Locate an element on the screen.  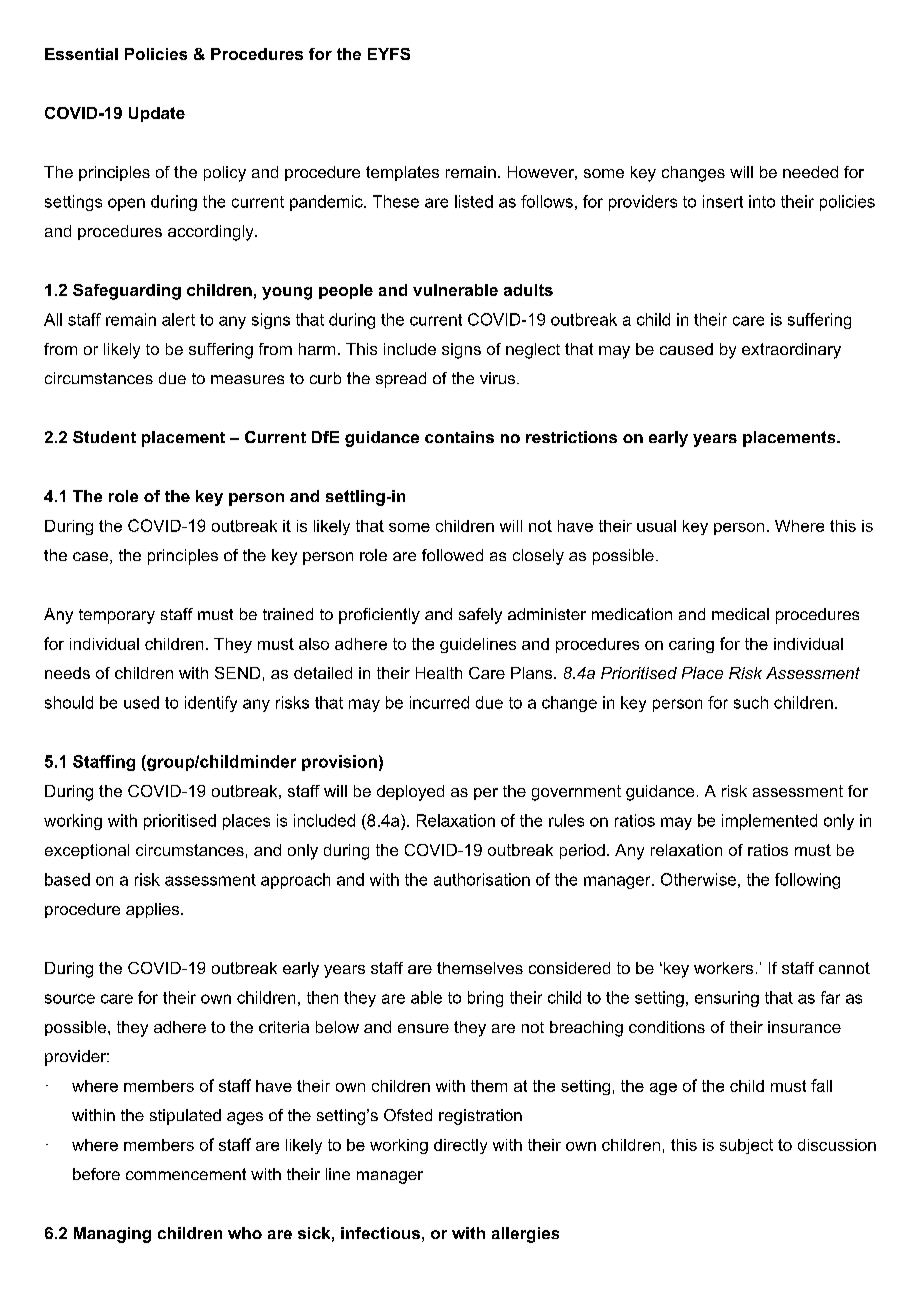
such is located at coordinates (751, 702).
